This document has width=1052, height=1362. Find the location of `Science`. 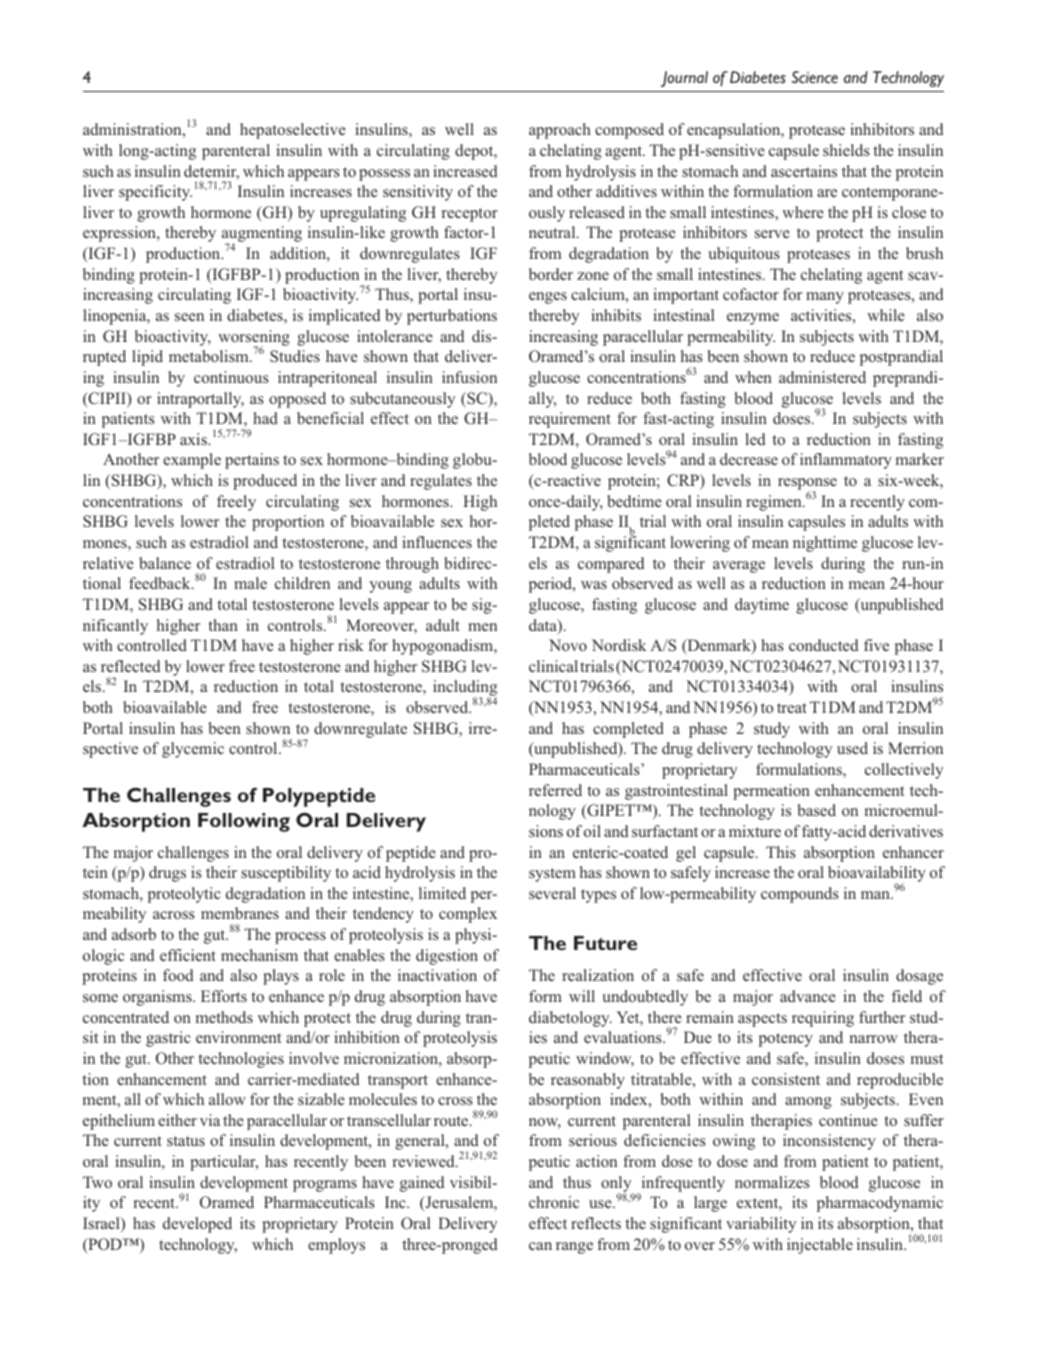

Science is located at coordinates (815, 77).
